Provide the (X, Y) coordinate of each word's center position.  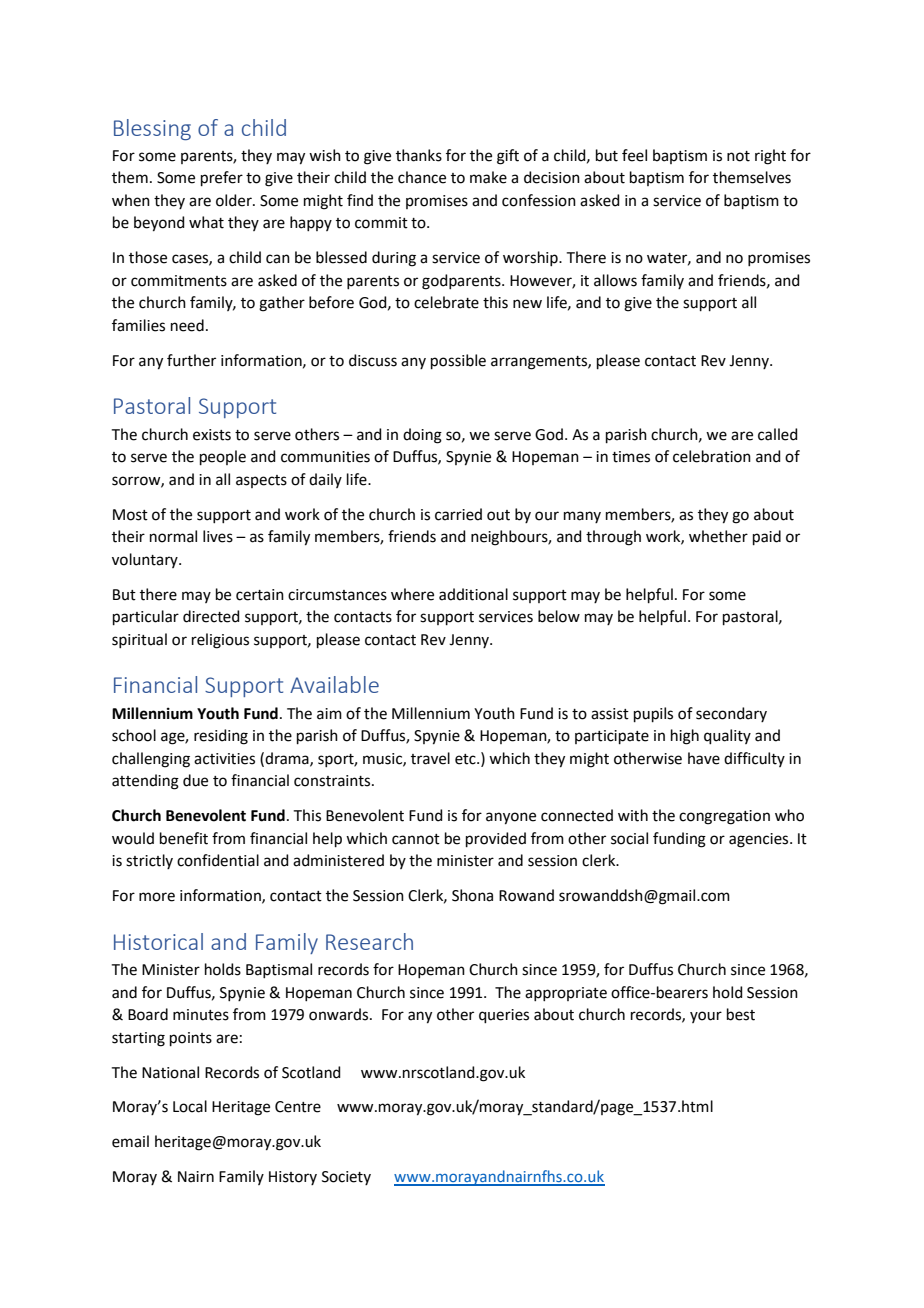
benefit (184, 838)
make (488, 177)
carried (458, 514)
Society (346, 1178)
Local (190, 1106)
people (223, 457)
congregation (724, 817)
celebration (712, 456)
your (706, 1017)
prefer (222, 178)
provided (496, 839)
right (770, 157)
